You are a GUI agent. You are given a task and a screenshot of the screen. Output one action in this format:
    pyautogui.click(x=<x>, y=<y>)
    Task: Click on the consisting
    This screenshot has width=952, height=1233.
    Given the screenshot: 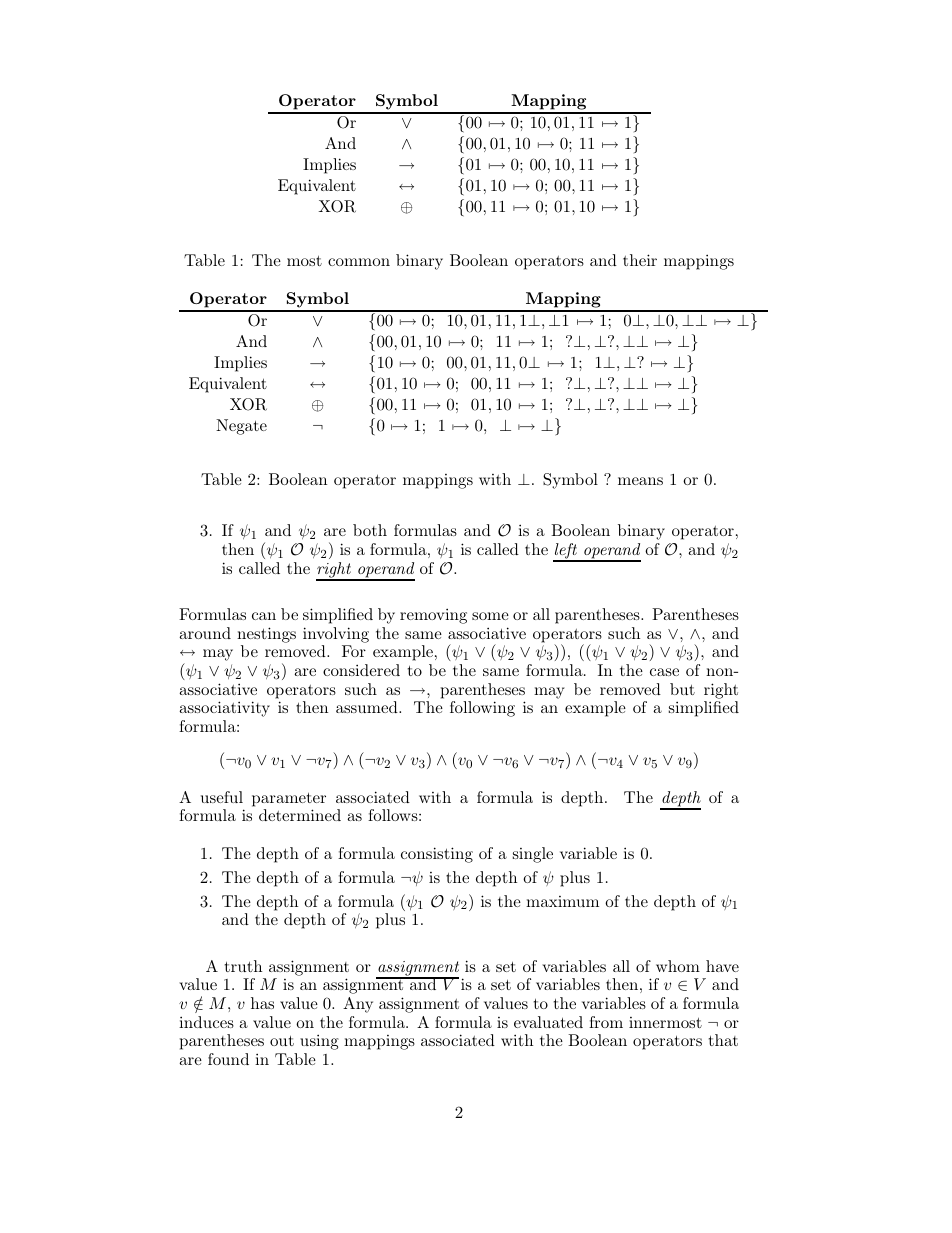 What is the action you would take?
    pyautogui.click(x=437, y=855)
